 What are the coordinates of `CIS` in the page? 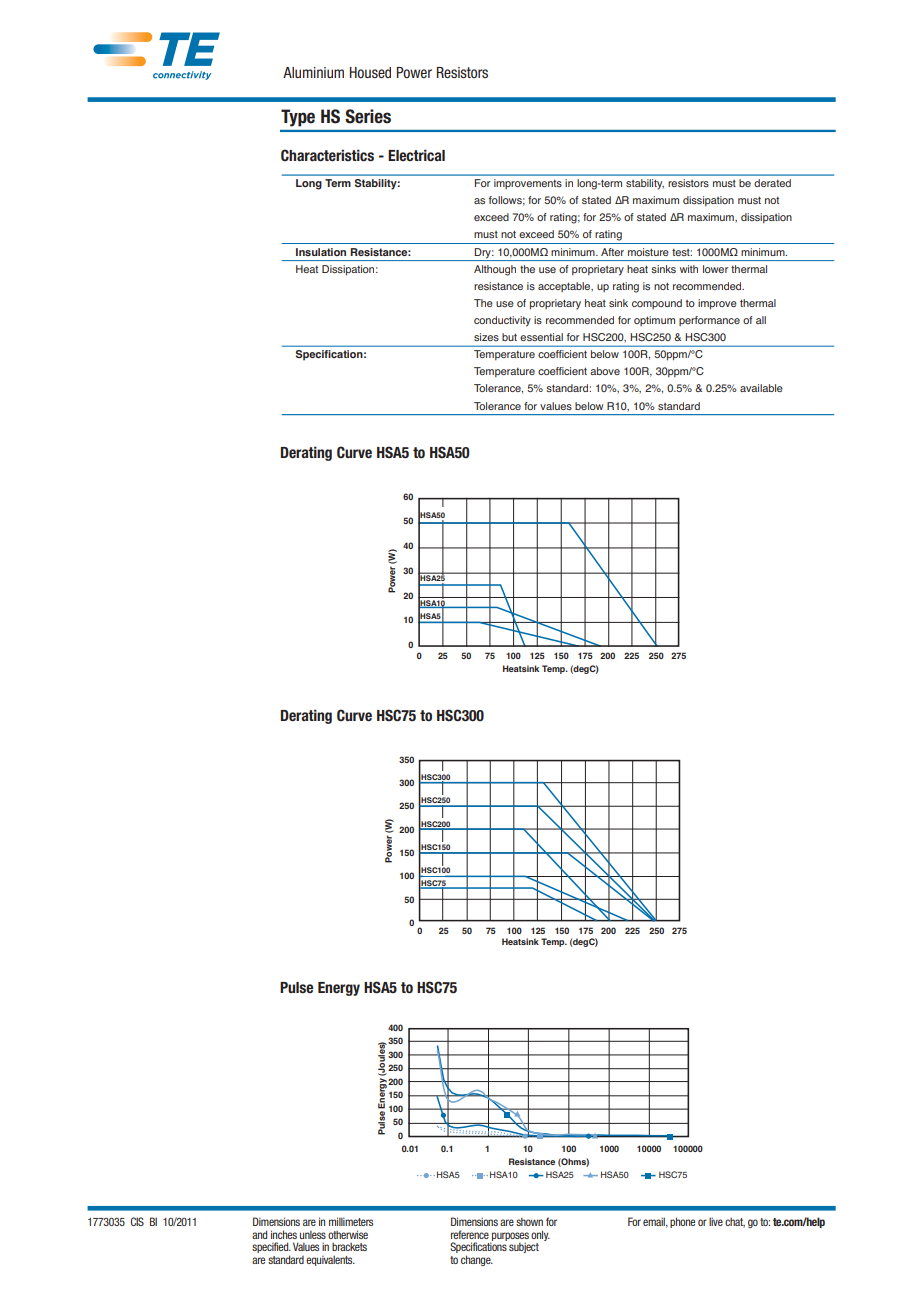 It's located at (137, 1221).
